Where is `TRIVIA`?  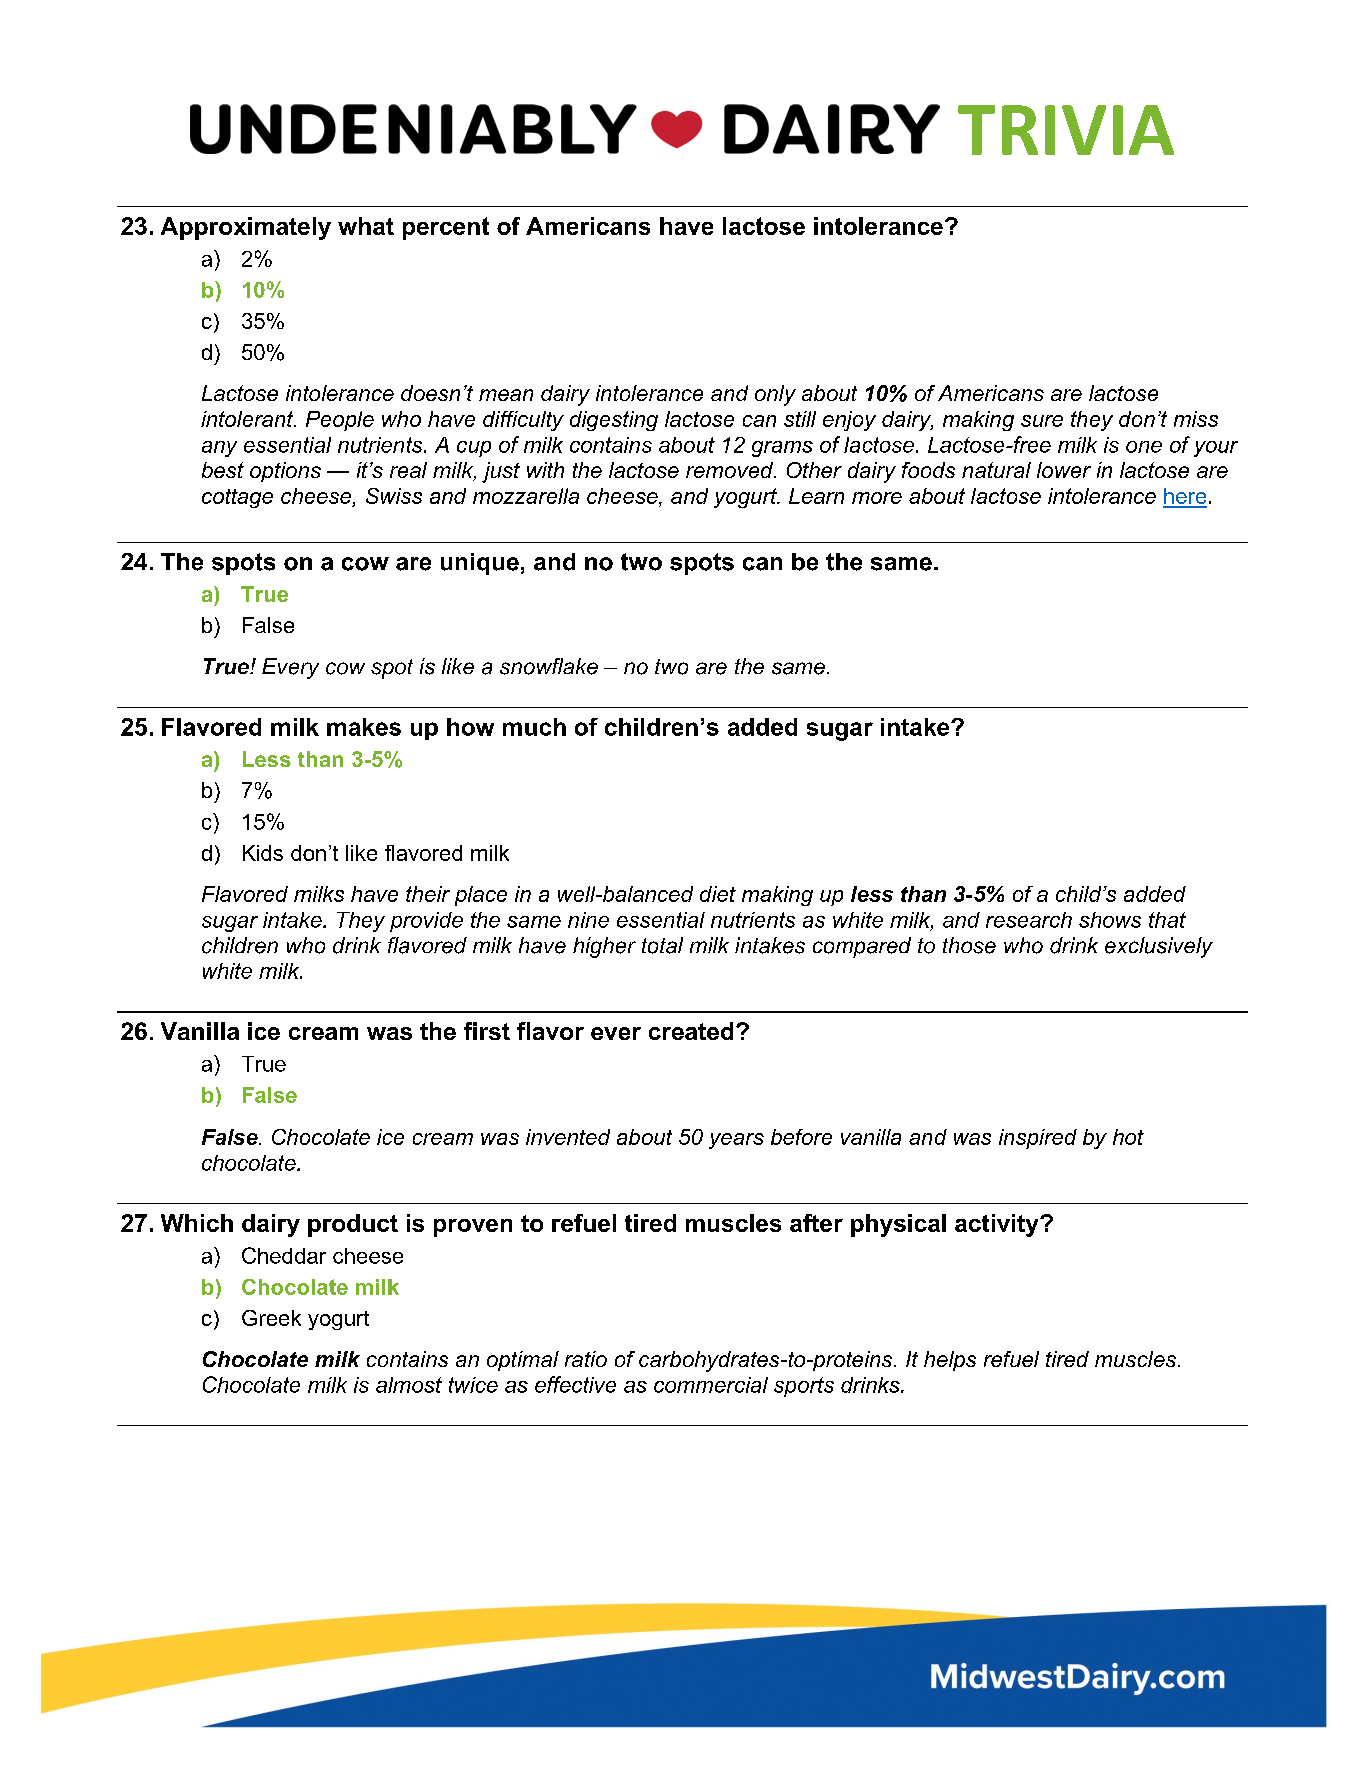 TRIVIA is located at coordinates (1066, 130).
